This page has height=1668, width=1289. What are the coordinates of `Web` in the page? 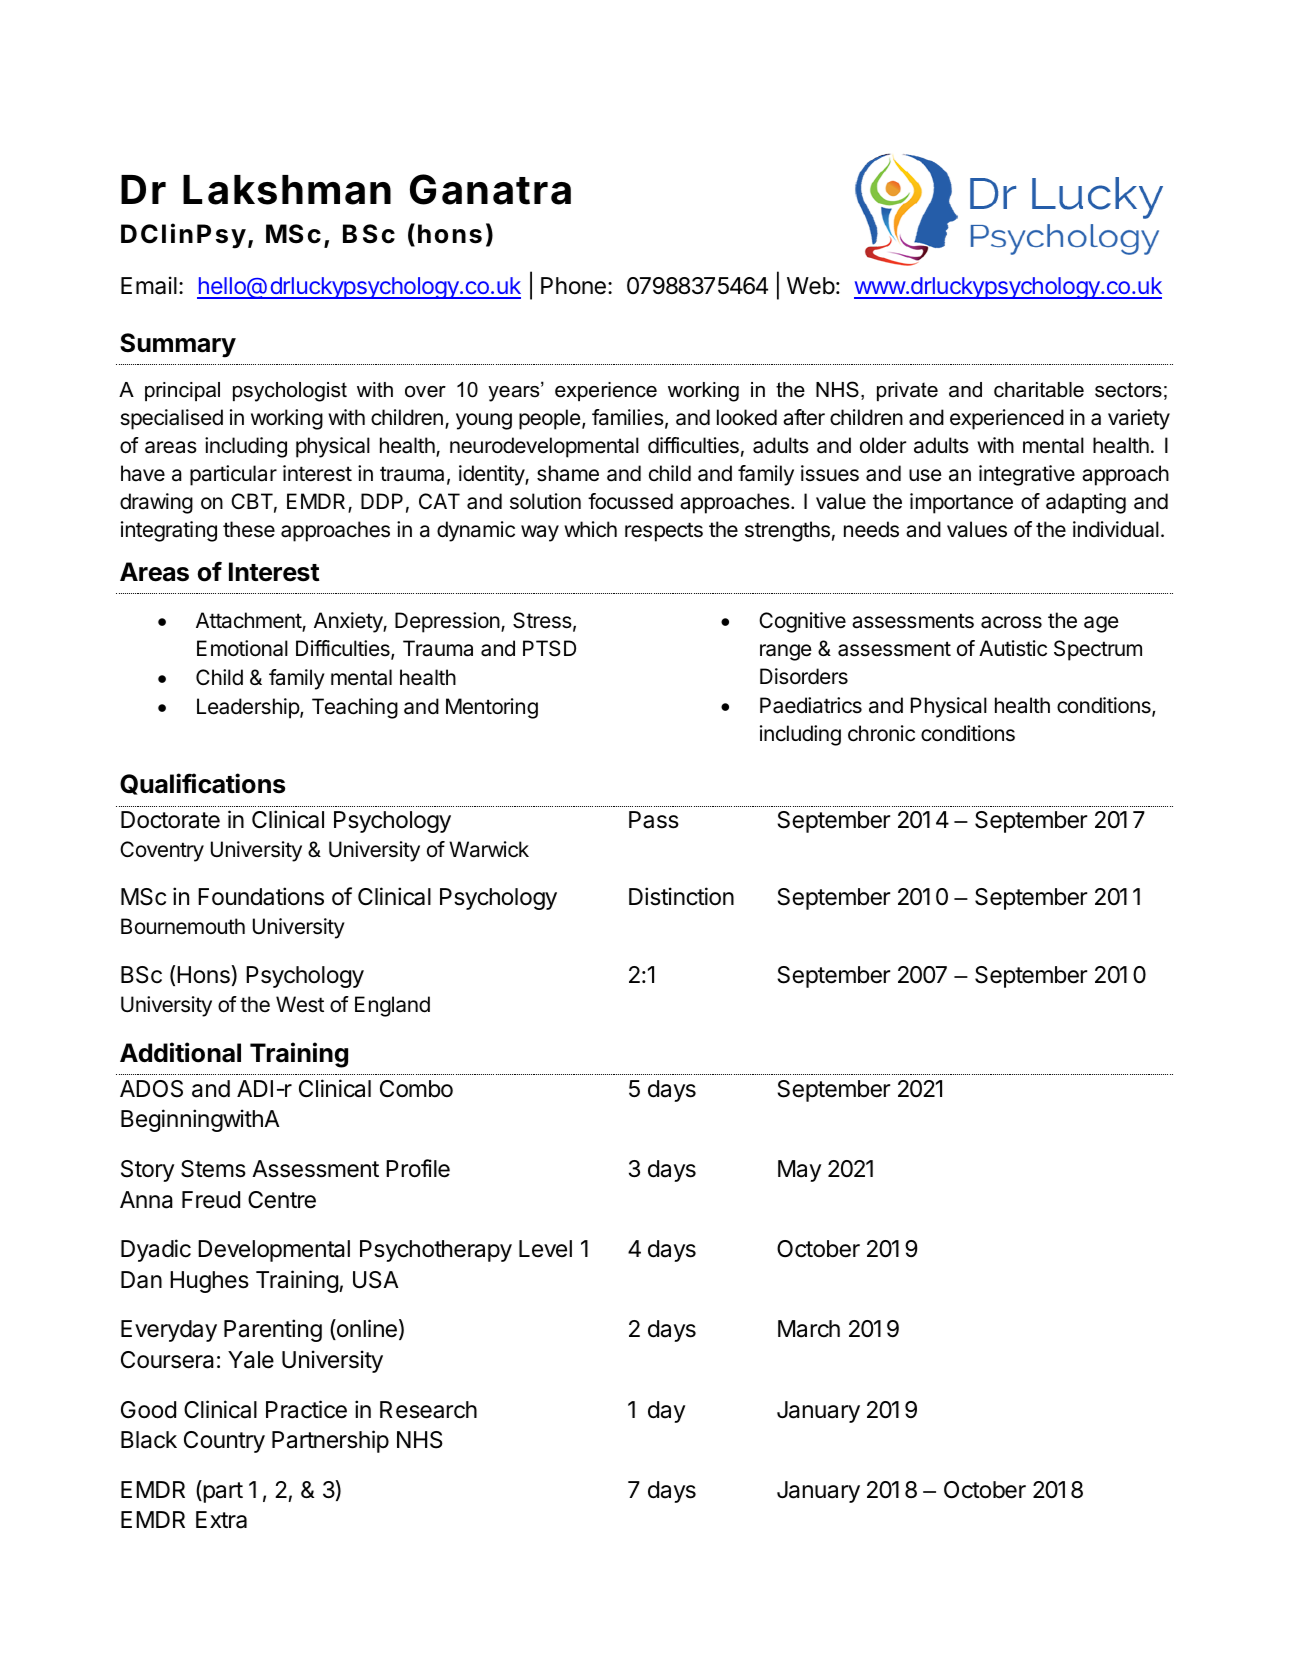 It's located at (811, 286).
